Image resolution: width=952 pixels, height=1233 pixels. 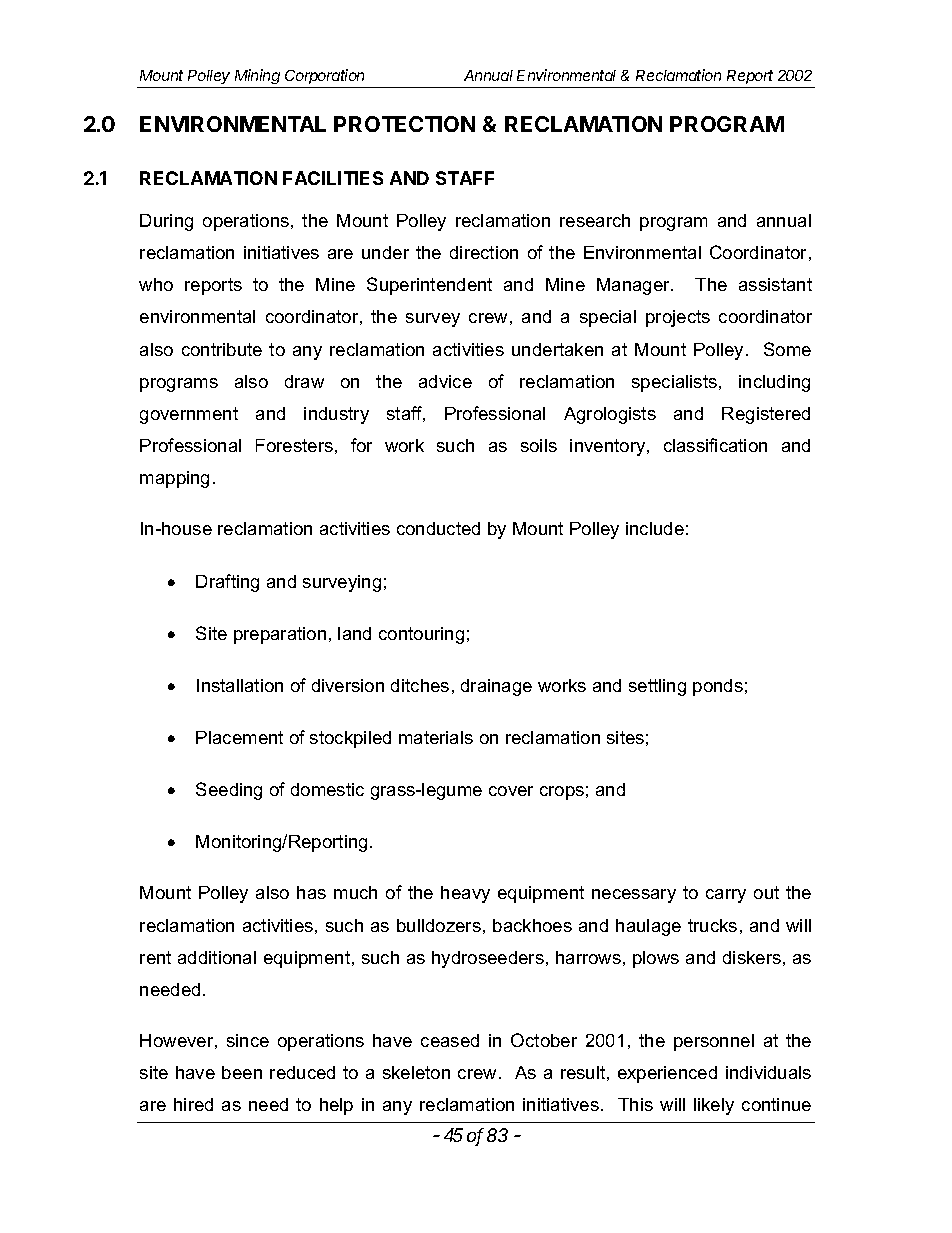 What do you see at coordinates (258, 78) in the screenshot?
I see `Mining` at bounding box center [258, 78].
